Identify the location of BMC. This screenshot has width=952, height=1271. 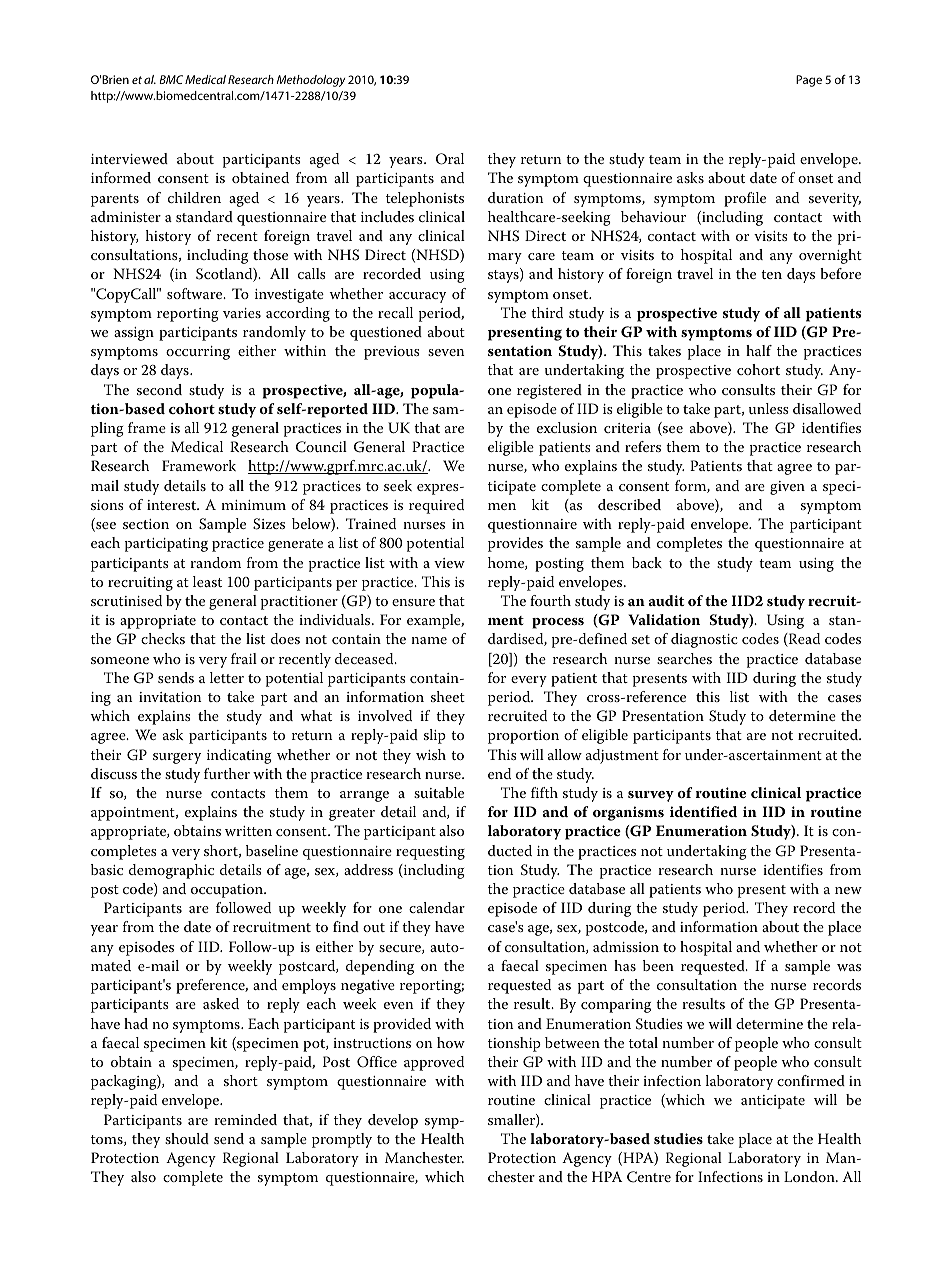
(171, 79).
